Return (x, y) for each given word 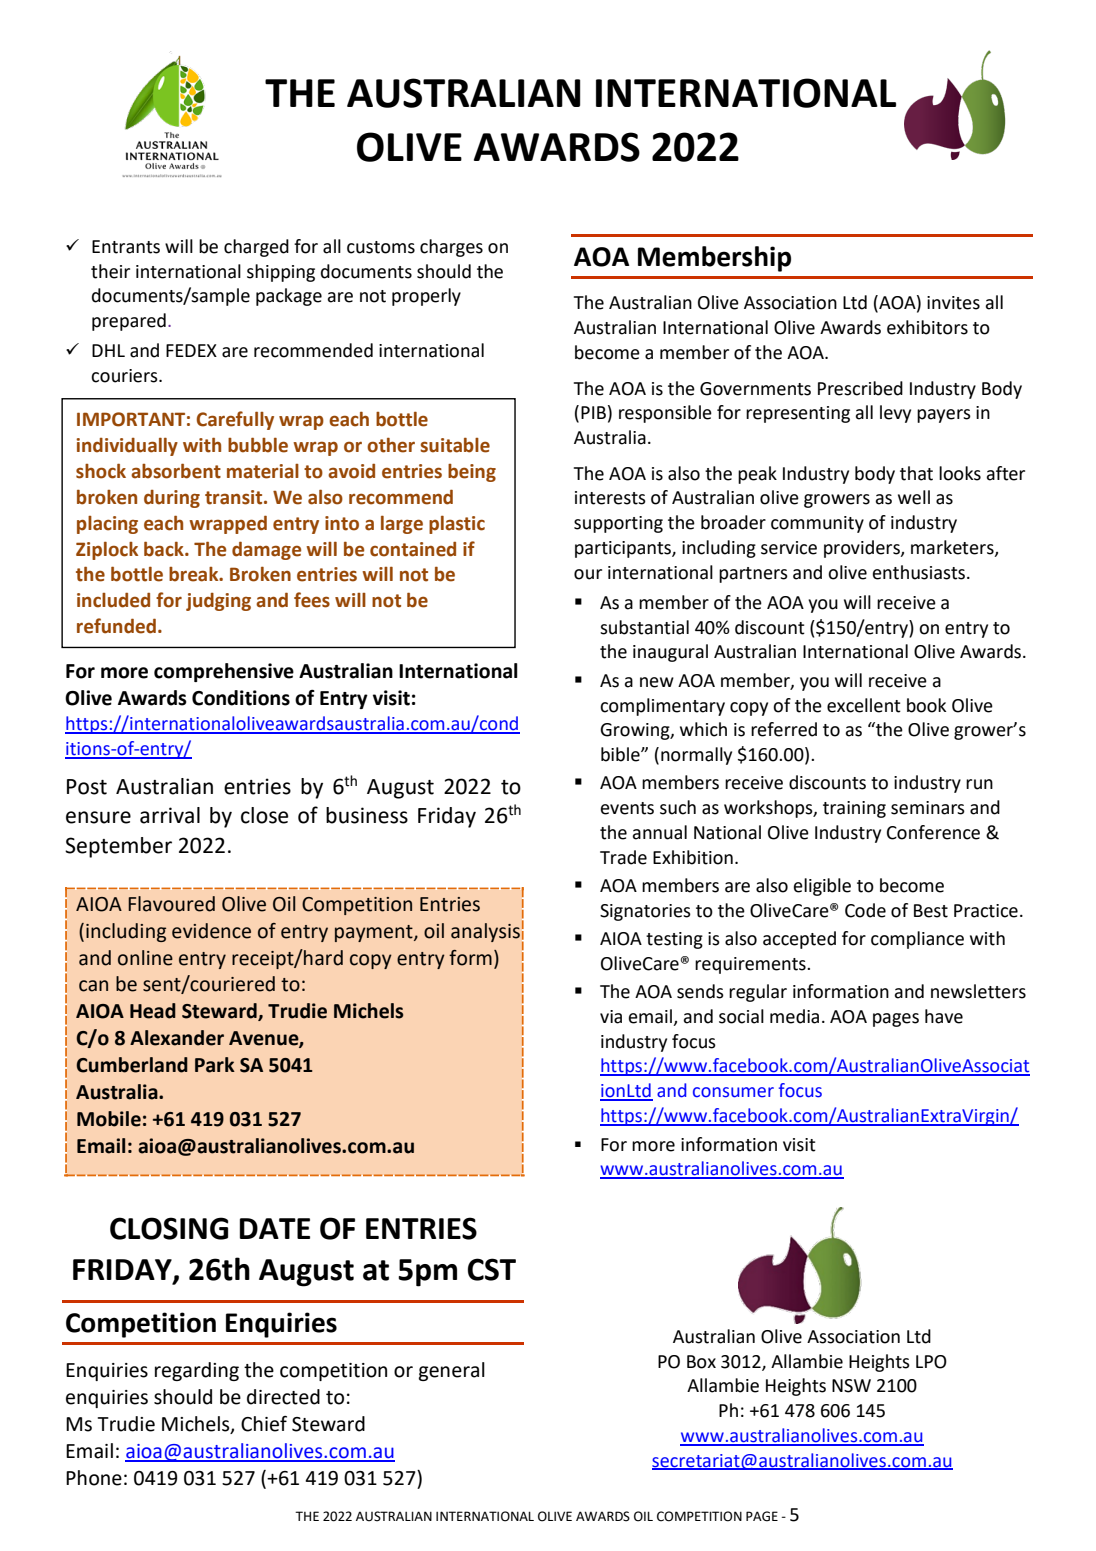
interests (610, 498)
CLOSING (169, 1228)
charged (256, 248)
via (611, 1017)
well (914, 497)
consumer (733, 1092)
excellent (864, 705)
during (172, 499)
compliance (917, 940)
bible (621, 754)
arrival (170, 815)
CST (492, 1269)
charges (451, 248)
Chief (264, 1424)
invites (953, 303)
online (145, 958)
